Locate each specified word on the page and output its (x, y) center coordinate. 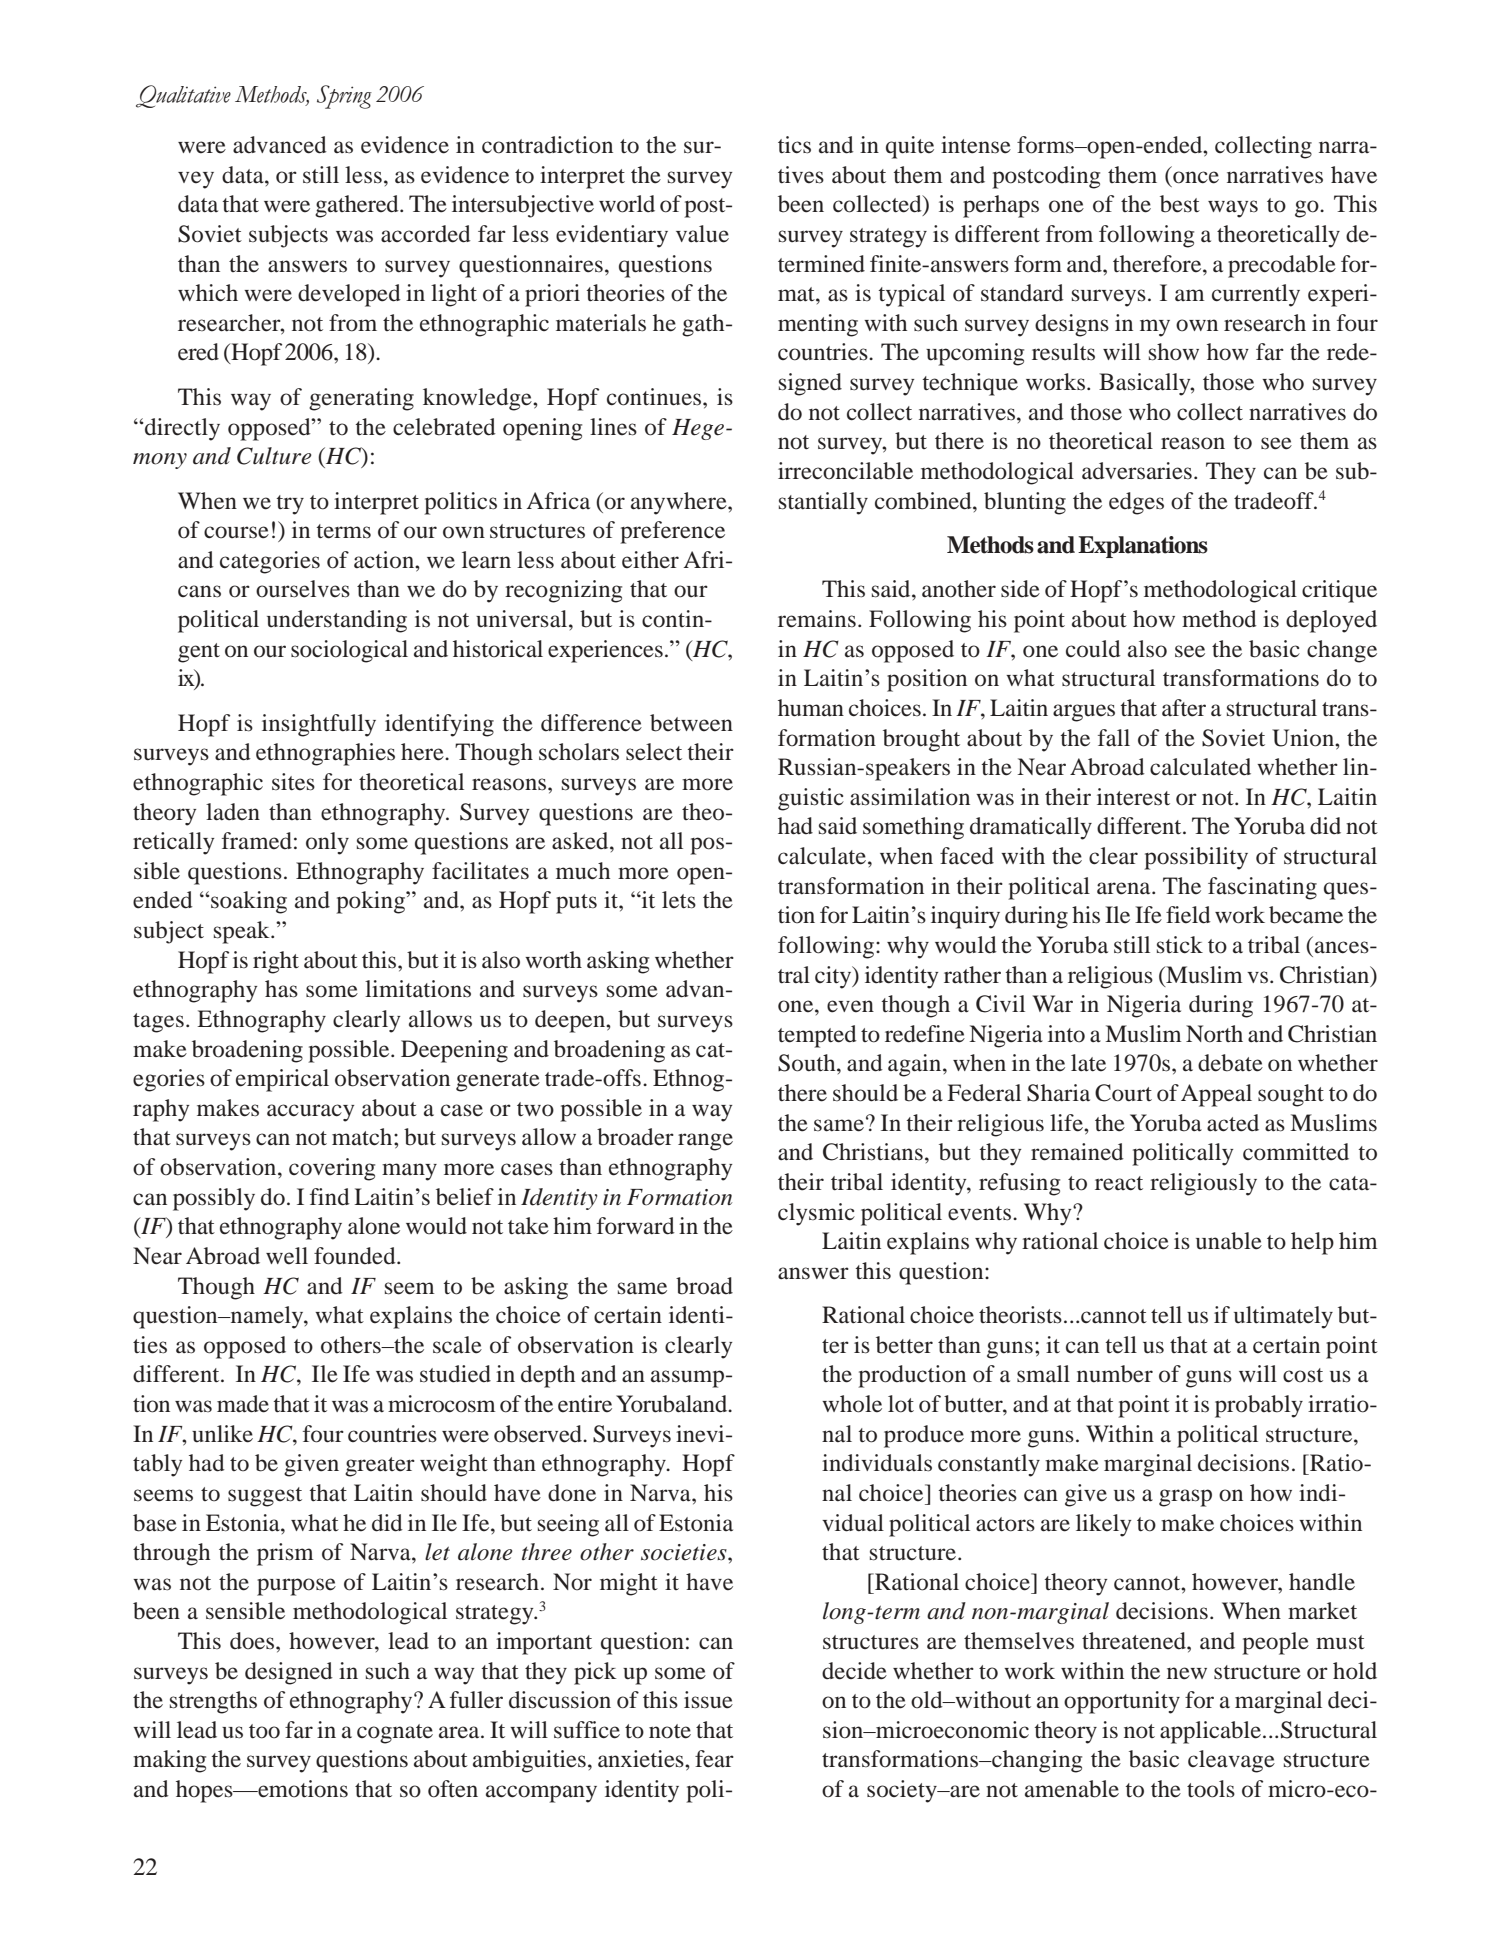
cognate (395, 1734)
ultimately (1283, 1317)
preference (672, 532)
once (1196, 177)
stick (1180, 945)
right (276, 962)
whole (852, 1404)
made (243, 1404)
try (290, 505)
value (702, 234)
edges (1136, 503)
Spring (344, 97)
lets (679, 900)
